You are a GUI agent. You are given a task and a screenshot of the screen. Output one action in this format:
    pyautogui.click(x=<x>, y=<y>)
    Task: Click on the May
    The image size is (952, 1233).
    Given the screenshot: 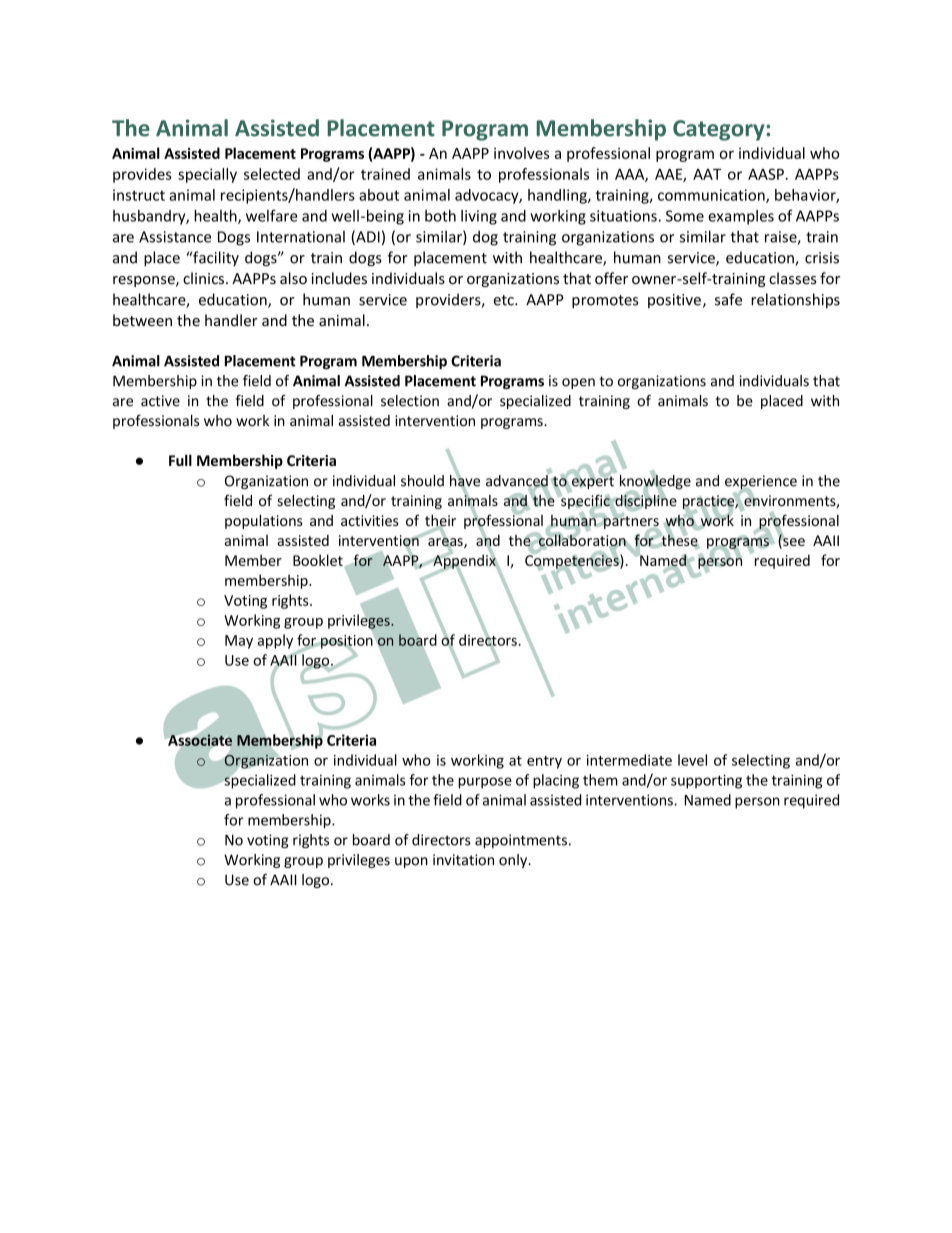 What is the action you would take?
    pyautogui.click(x=239, y=642)
